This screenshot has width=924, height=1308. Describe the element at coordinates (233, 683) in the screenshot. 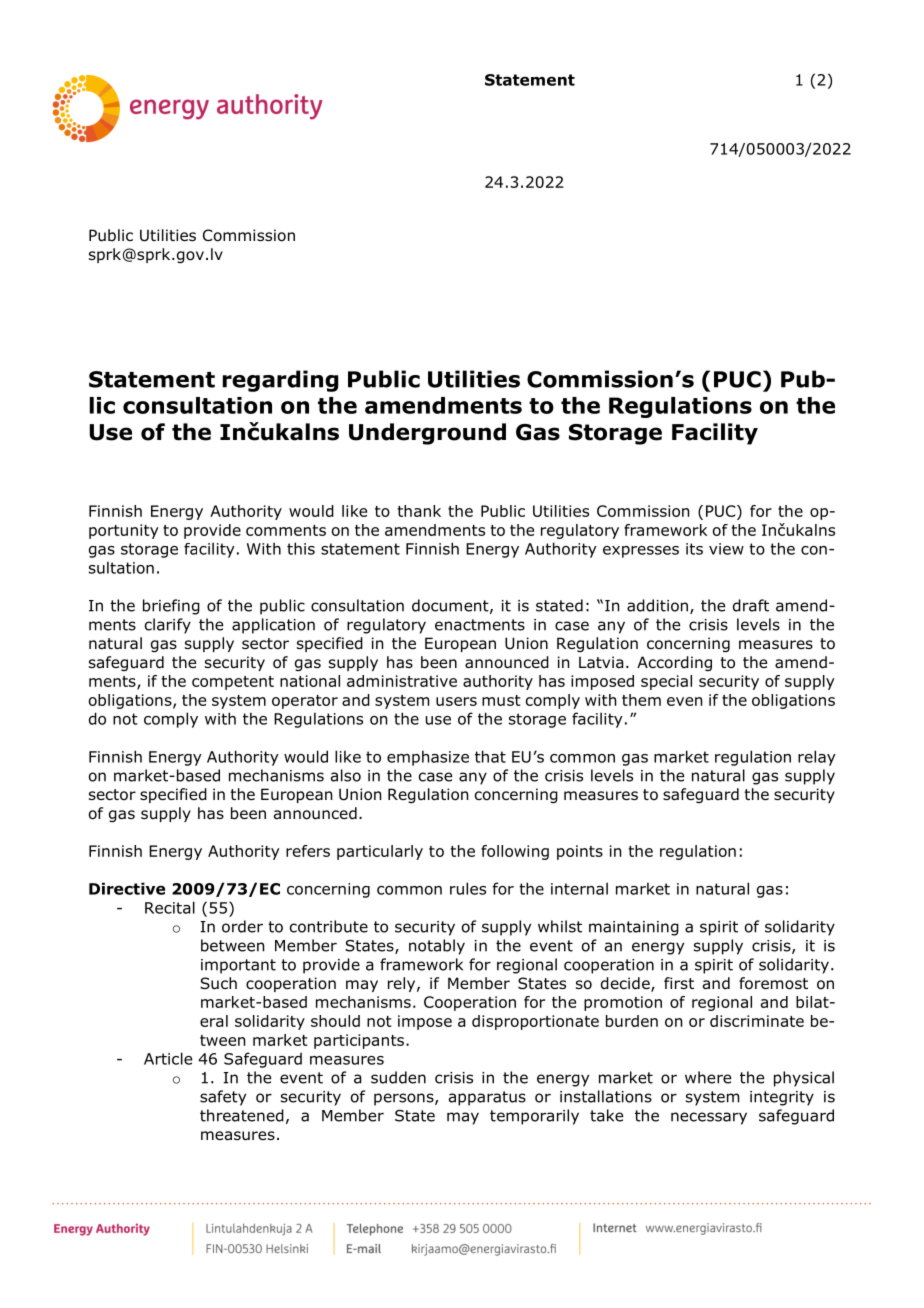

I see `competent` at that location.
